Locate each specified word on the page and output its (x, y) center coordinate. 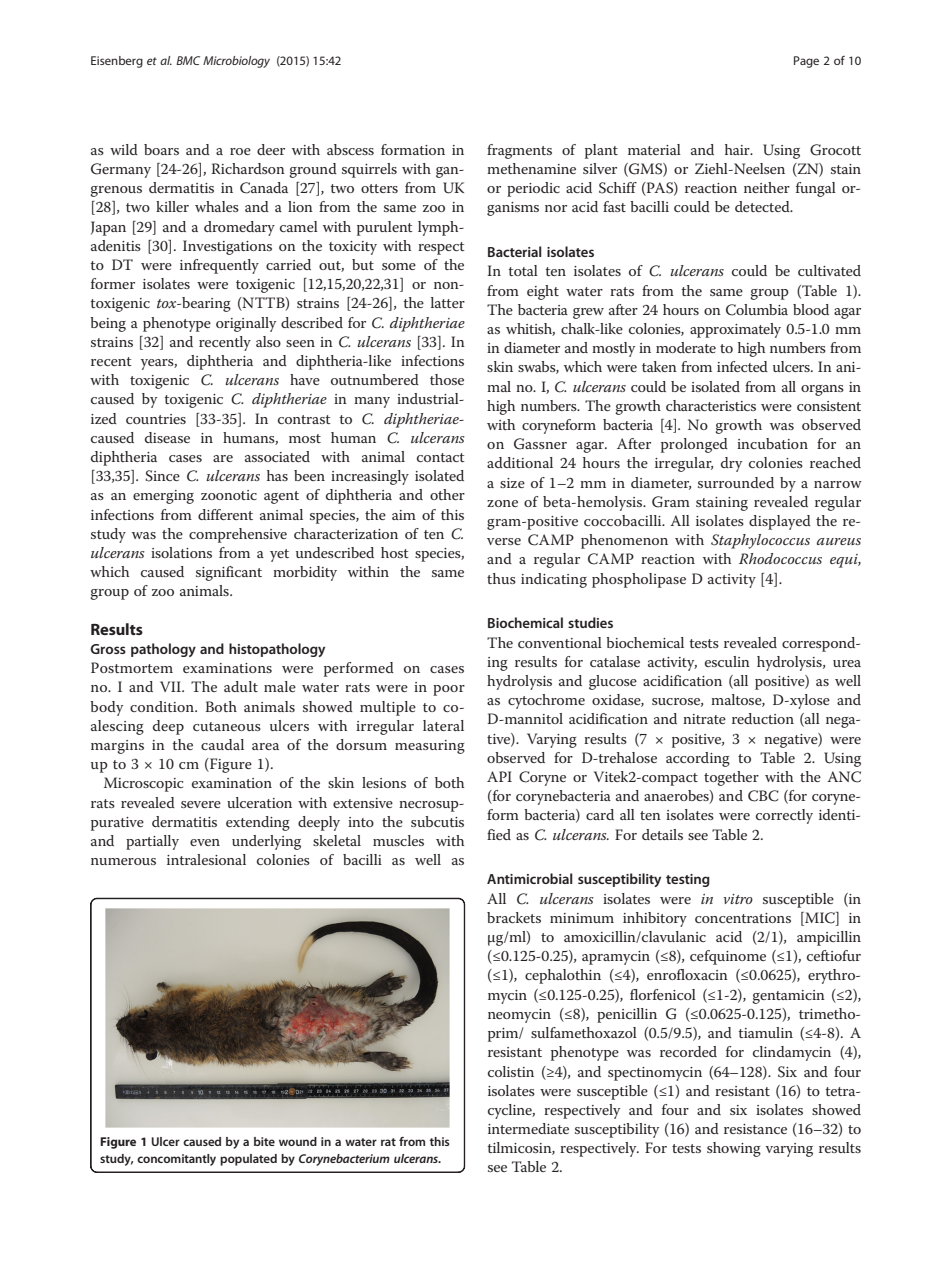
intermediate (528, 1128)
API (499, 776)
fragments (519, 151)
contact (441, 457)
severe (201, 804)
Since (162, 476)
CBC (763, 796)
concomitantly (176, 1160)
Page (806, 62)
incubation (772, 443)
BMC (188, 60)
